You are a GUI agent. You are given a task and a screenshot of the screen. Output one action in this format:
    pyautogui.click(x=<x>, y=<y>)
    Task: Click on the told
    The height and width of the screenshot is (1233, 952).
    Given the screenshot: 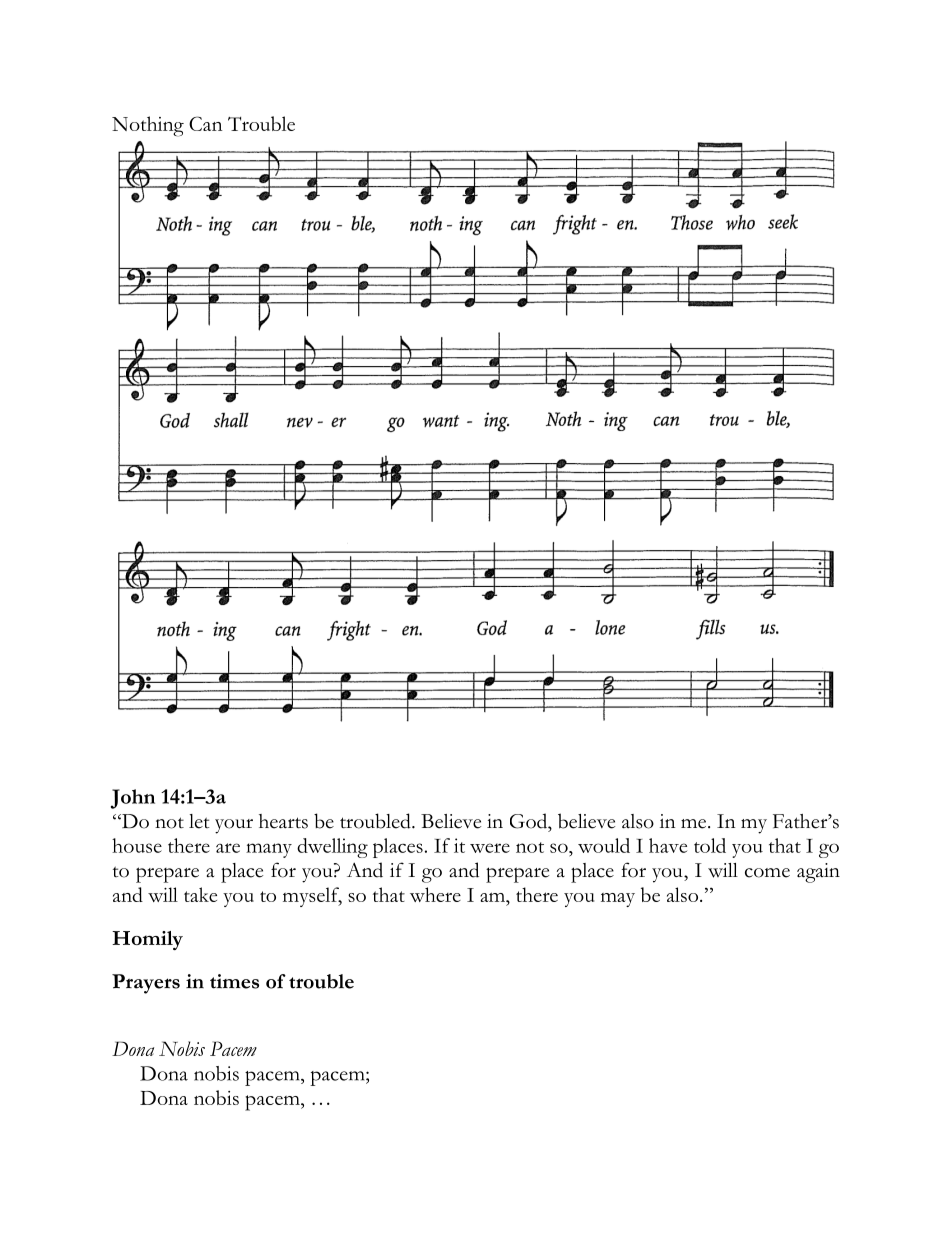 What is the action you would take?
    pyautogui.click(x=710, y=845)
